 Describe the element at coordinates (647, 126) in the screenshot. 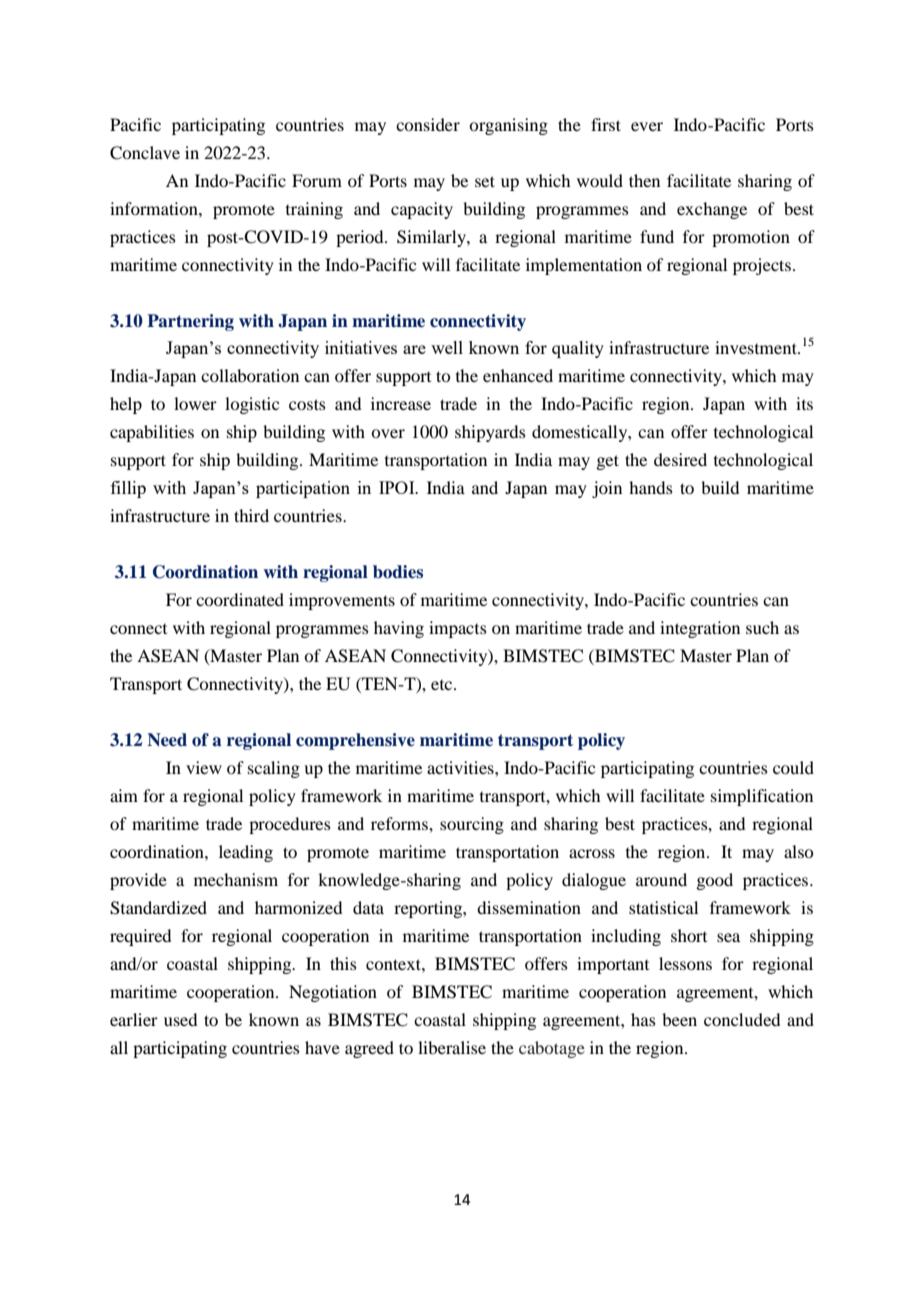

I see `ever` at that location.
